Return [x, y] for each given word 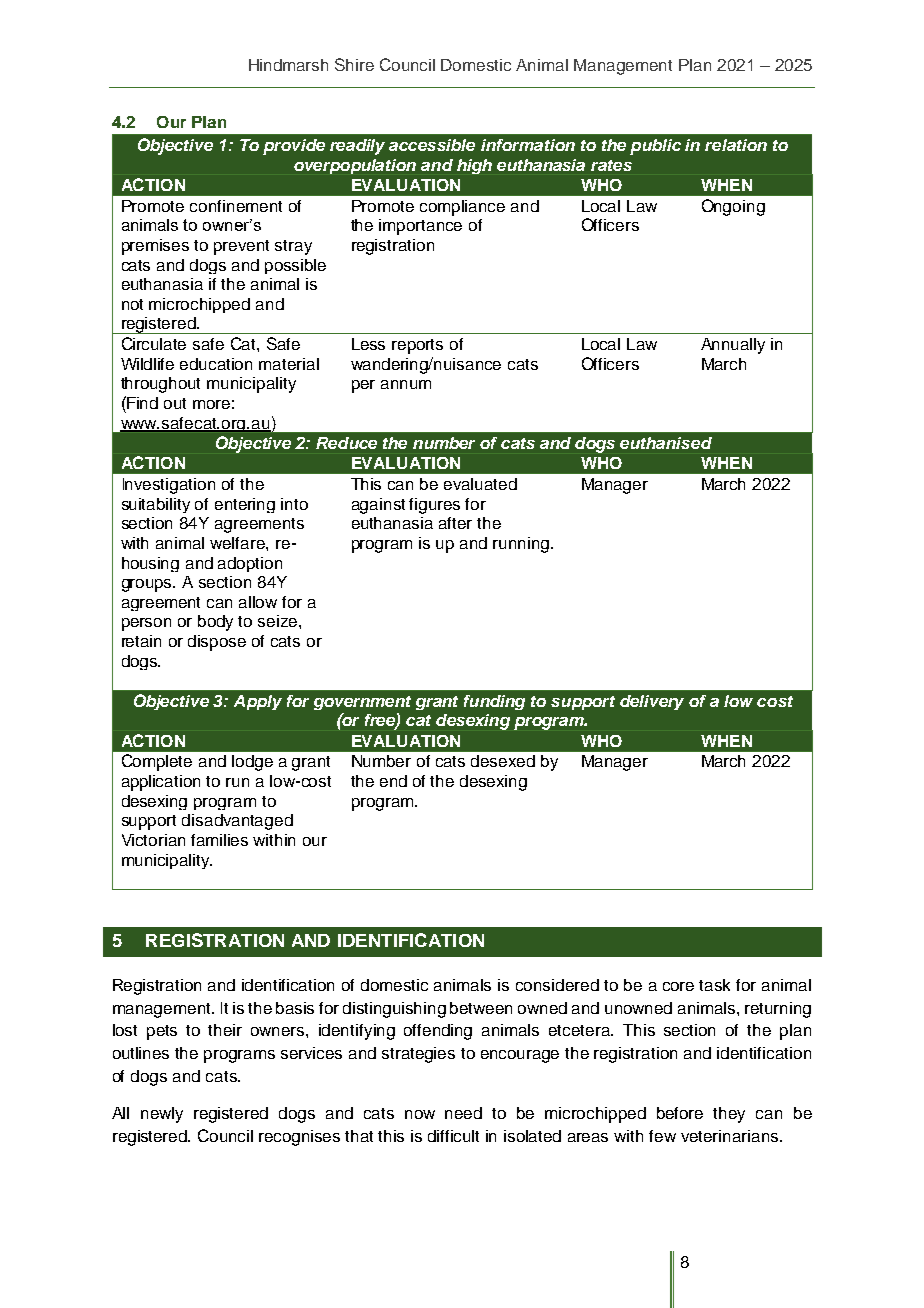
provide [294, 147]
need [463, 1113]
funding [494, 702]
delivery [652, 702]
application [161, 783]
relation [736, 145]
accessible [432, 145]
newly [162, 1115]
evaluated [480, 484]
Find [141, 402]
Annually [733, 346]
